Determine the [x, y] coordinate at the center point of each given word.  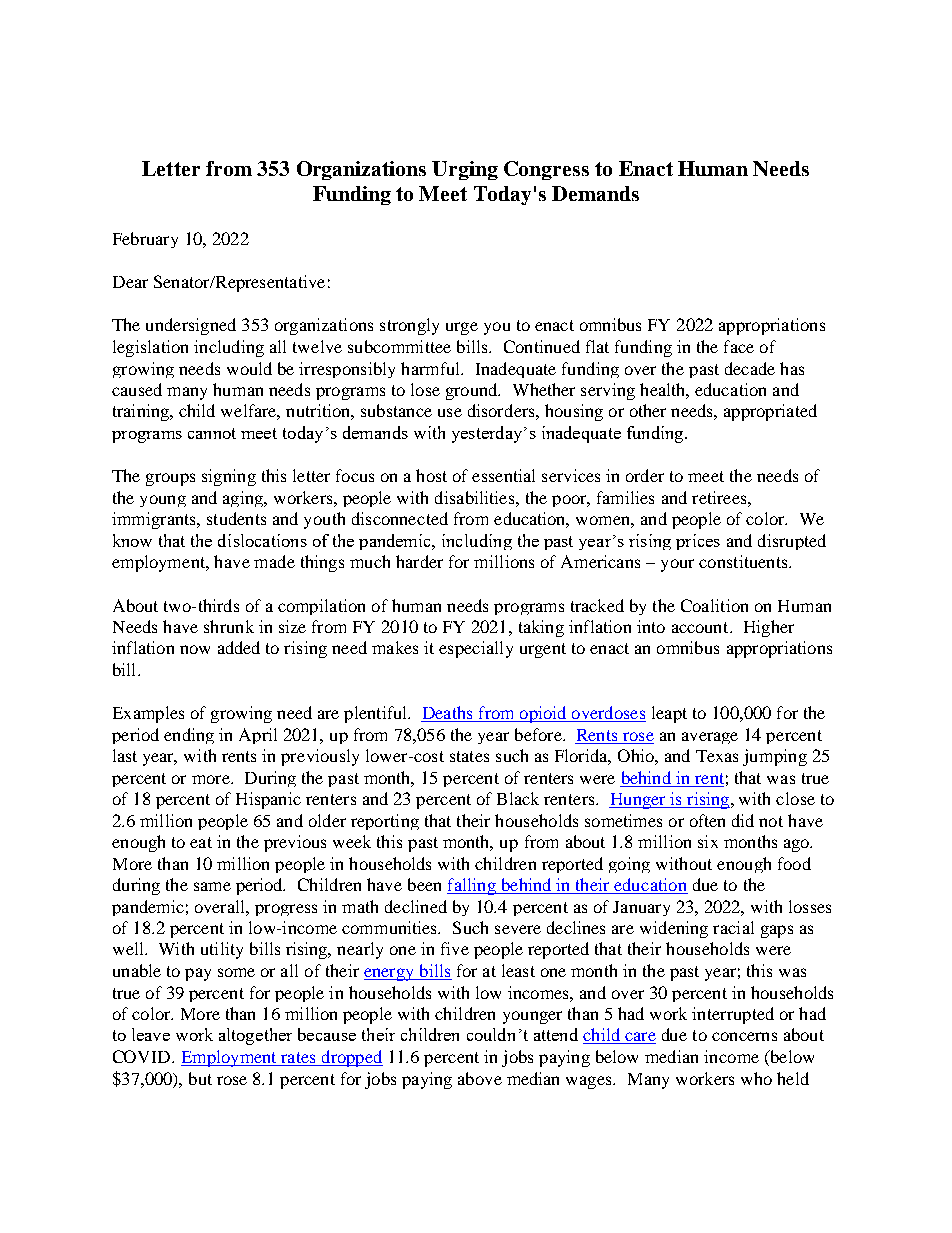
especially [476, 649]
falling [472, 886]
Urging [465, 170]
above [480, 1078]
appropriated [770, 412]
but [200, 1078]
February [145, 240]
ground [473, 391]
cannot [212, 433]
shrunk [229, 626]
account [701, 627]
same [212, 886]
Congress [546, 170]
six [708, 841]
